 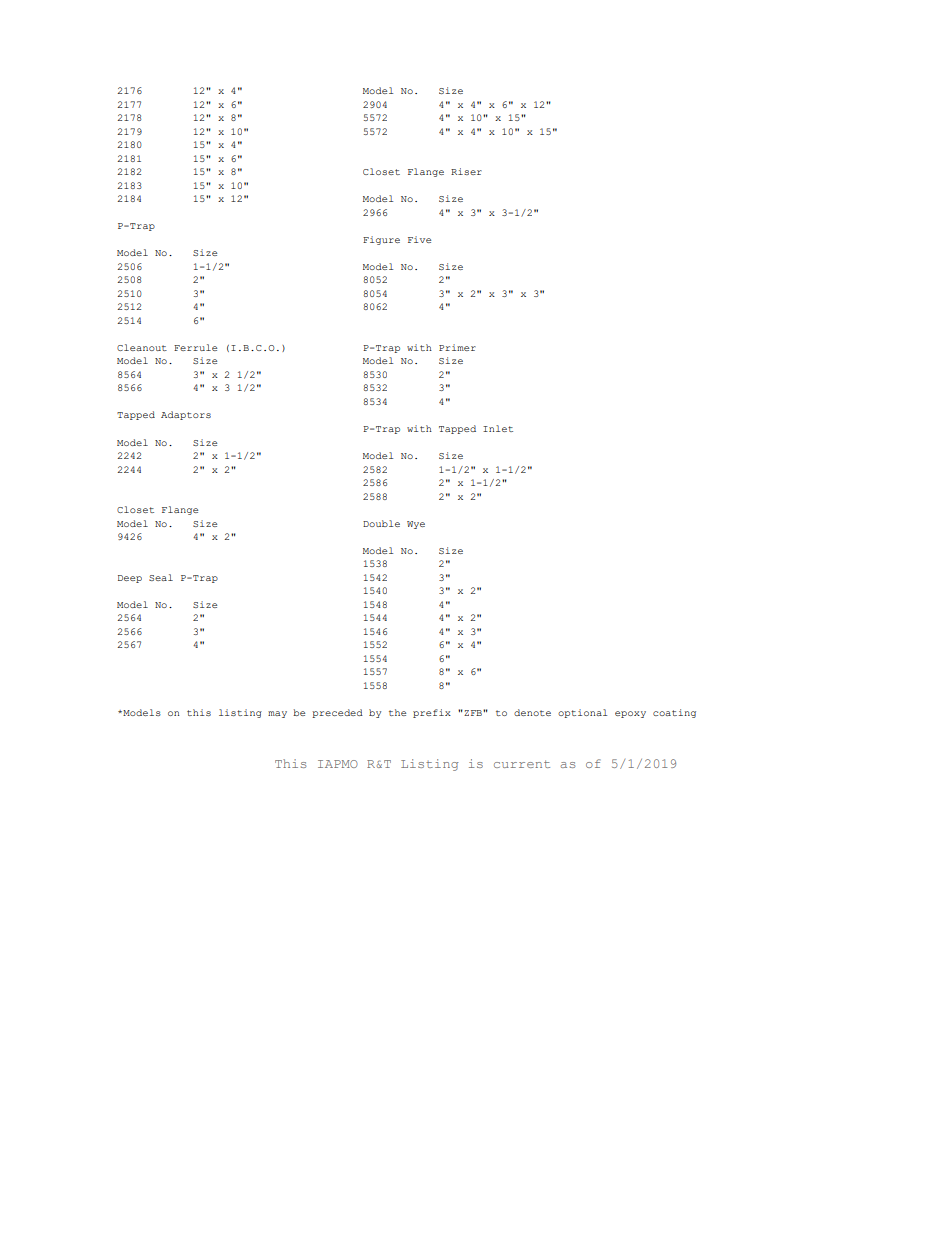 What do you see at coordinates (397, 712) in the document?
I see `the` at bounding box center [397, 712].
